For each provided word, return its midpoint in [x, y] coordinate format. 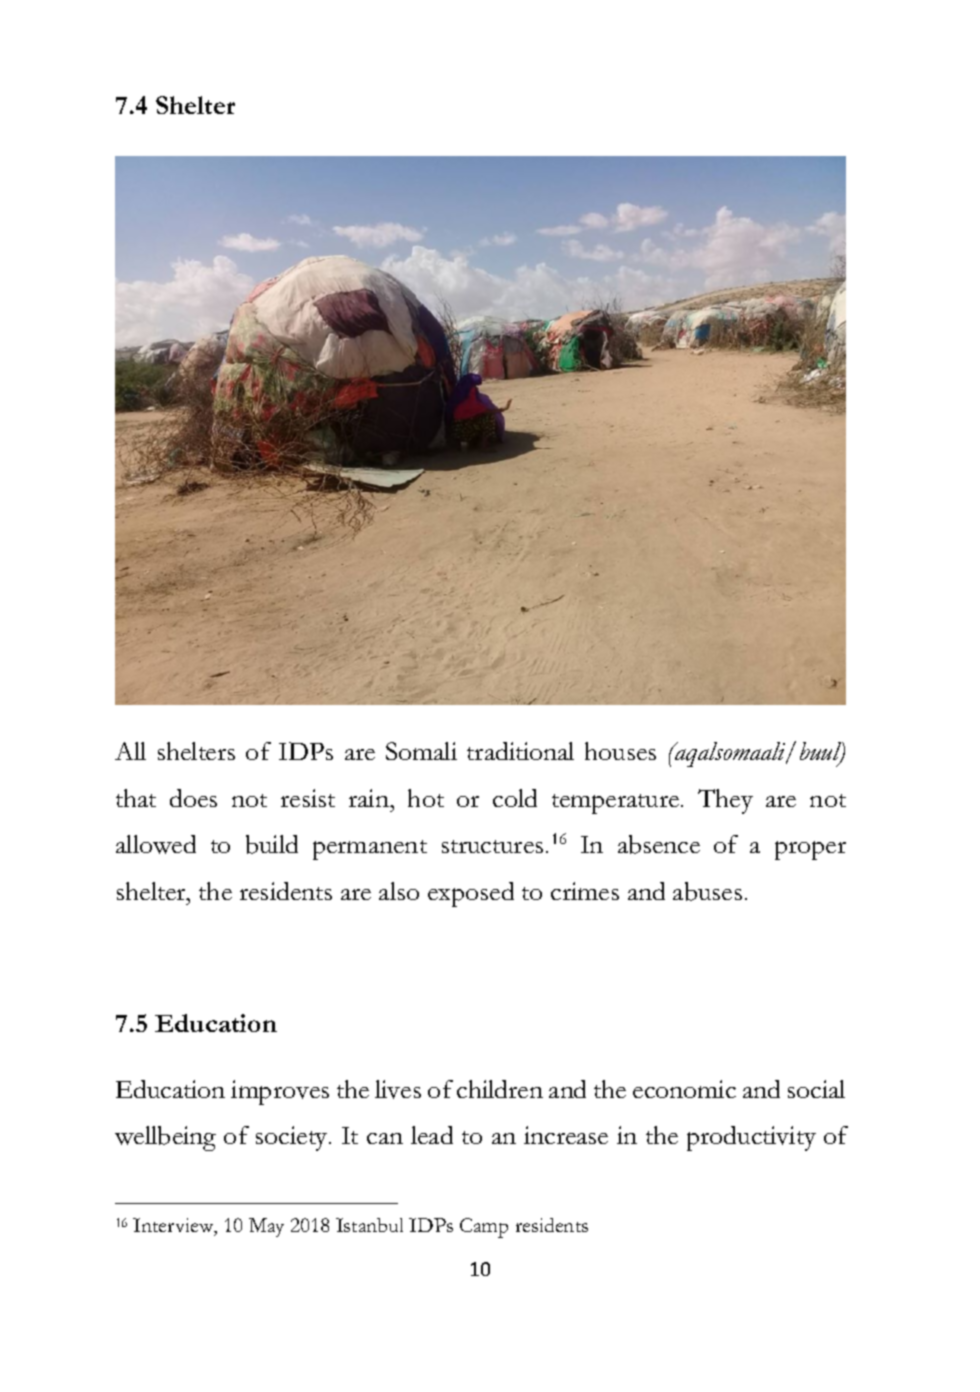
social [816, 1089]
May [266, 1227]
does [193, 798]
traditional [520, 751]
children [500, 1089]
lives [398, 1089]
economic [684, 1089]
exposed [471, 894]
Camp [484, 1228]
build [272, 844]
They [725, 801]
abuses [707, 891]
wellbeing [165, 1138]
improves [280, 1092]
